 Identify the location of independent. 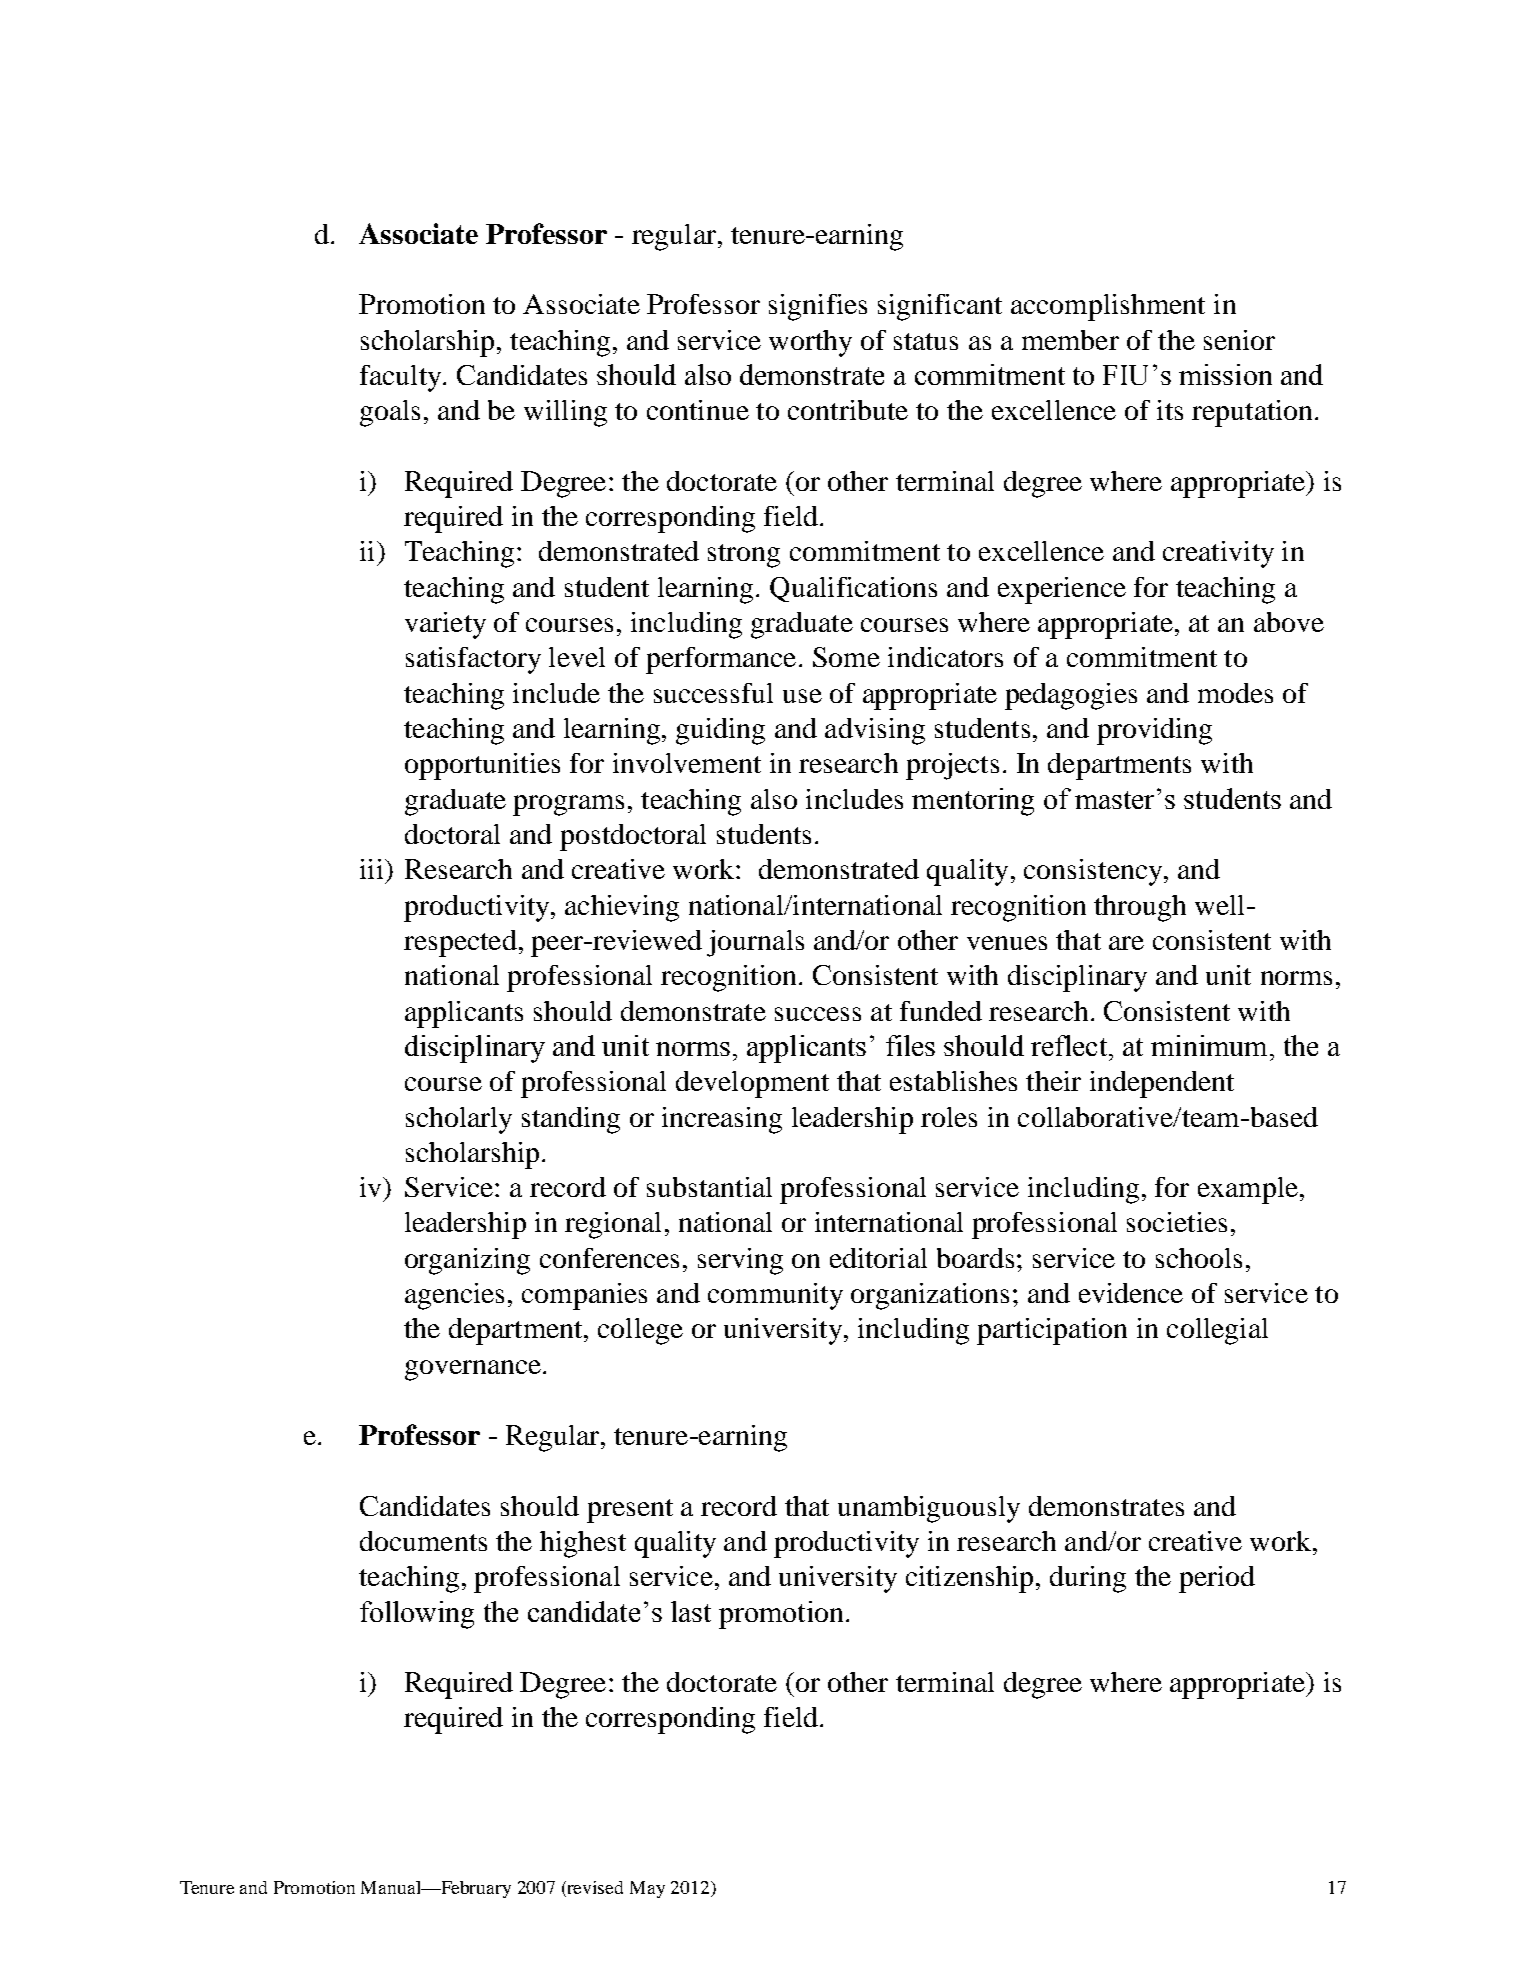
(1162, 1084).
